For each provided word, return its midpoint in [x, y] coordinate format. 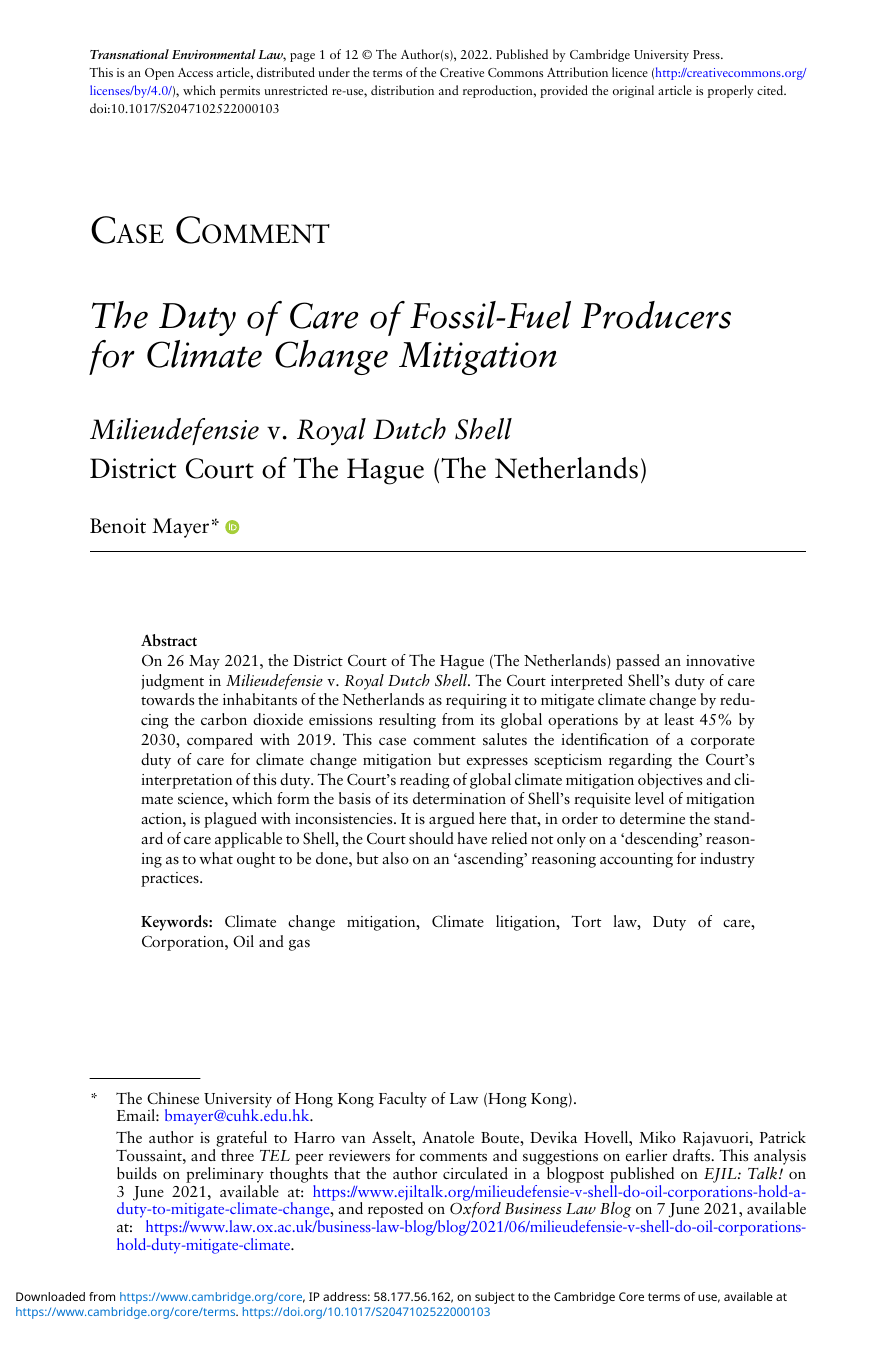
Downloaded [50, 1296]
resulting [407, 721]
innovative [720, 660]
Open [159, 74]
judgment [172, 682]
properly [730, 91]
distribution [402, 90]
